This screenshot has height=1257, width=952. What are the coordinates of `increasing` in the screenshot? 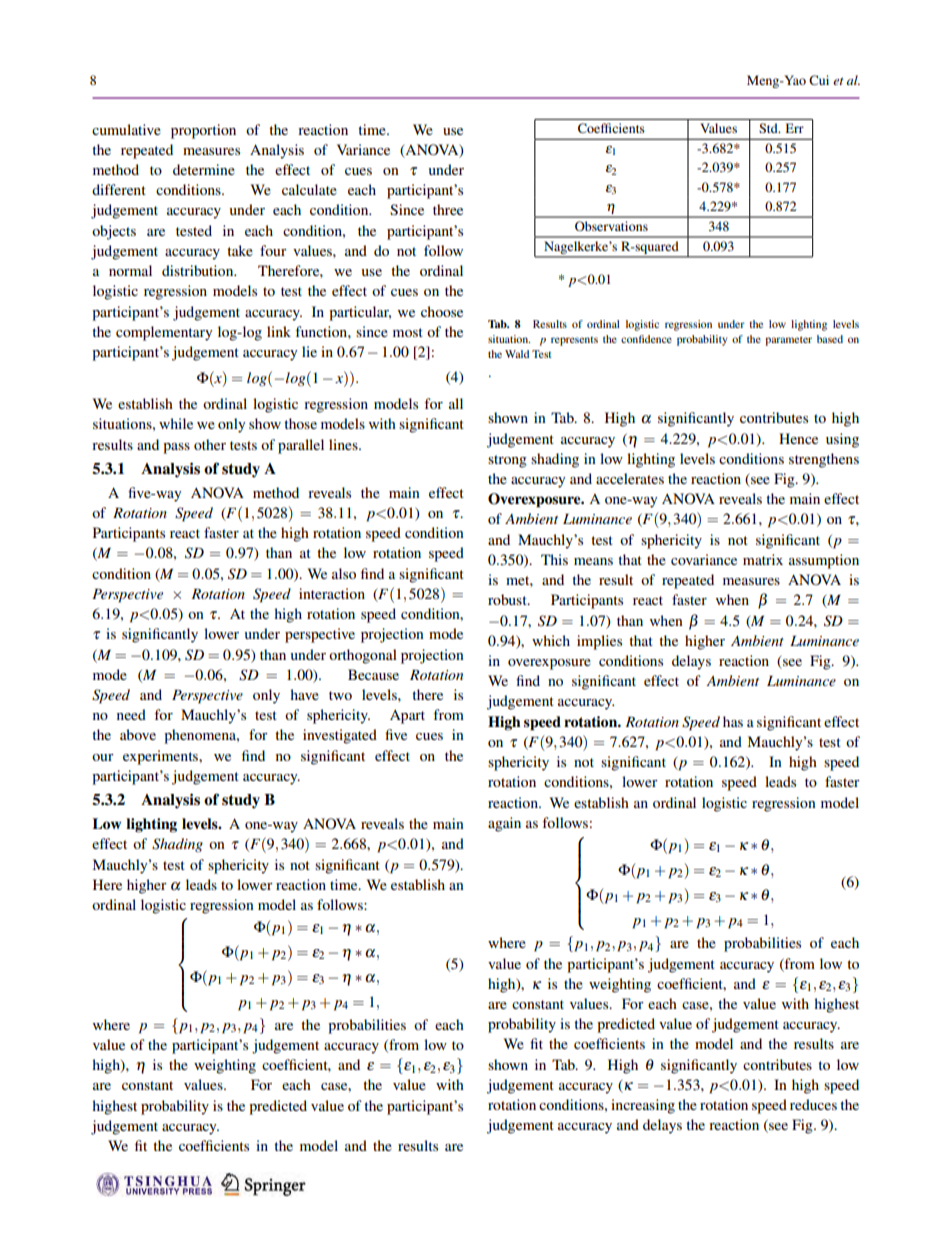 It's located at (643, 1106).
